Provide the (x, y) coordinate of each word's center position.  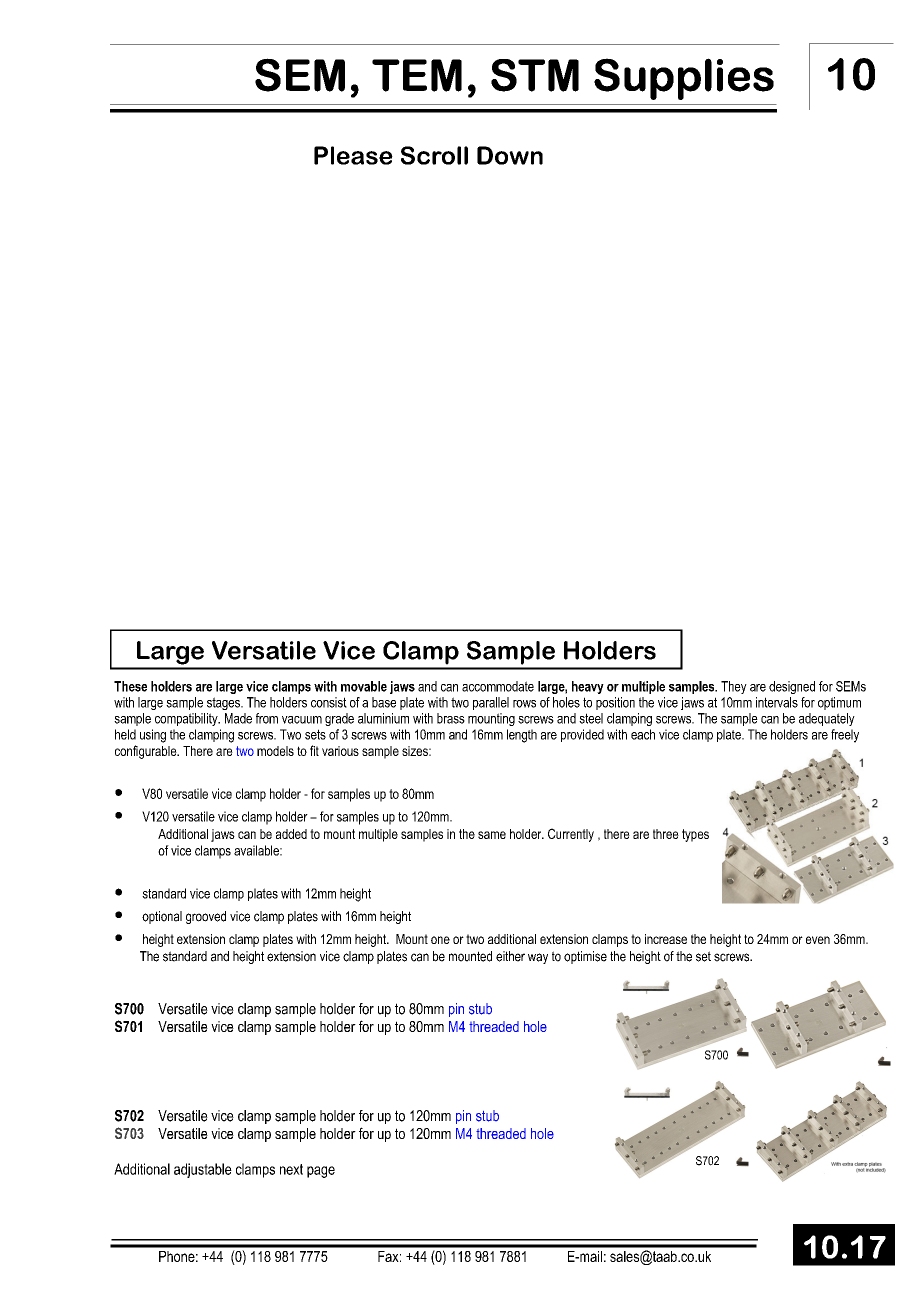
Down (510, 155)
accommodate (498, 686)
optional (162, 917)
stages (224, 703)
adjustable (203, 1170)
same (492, 835)
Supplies (684, 79)
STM (535, 75)
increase (666, 939)
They (734, 687)
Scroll (434, 155)
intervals (777, 702)
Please (353, 155)
